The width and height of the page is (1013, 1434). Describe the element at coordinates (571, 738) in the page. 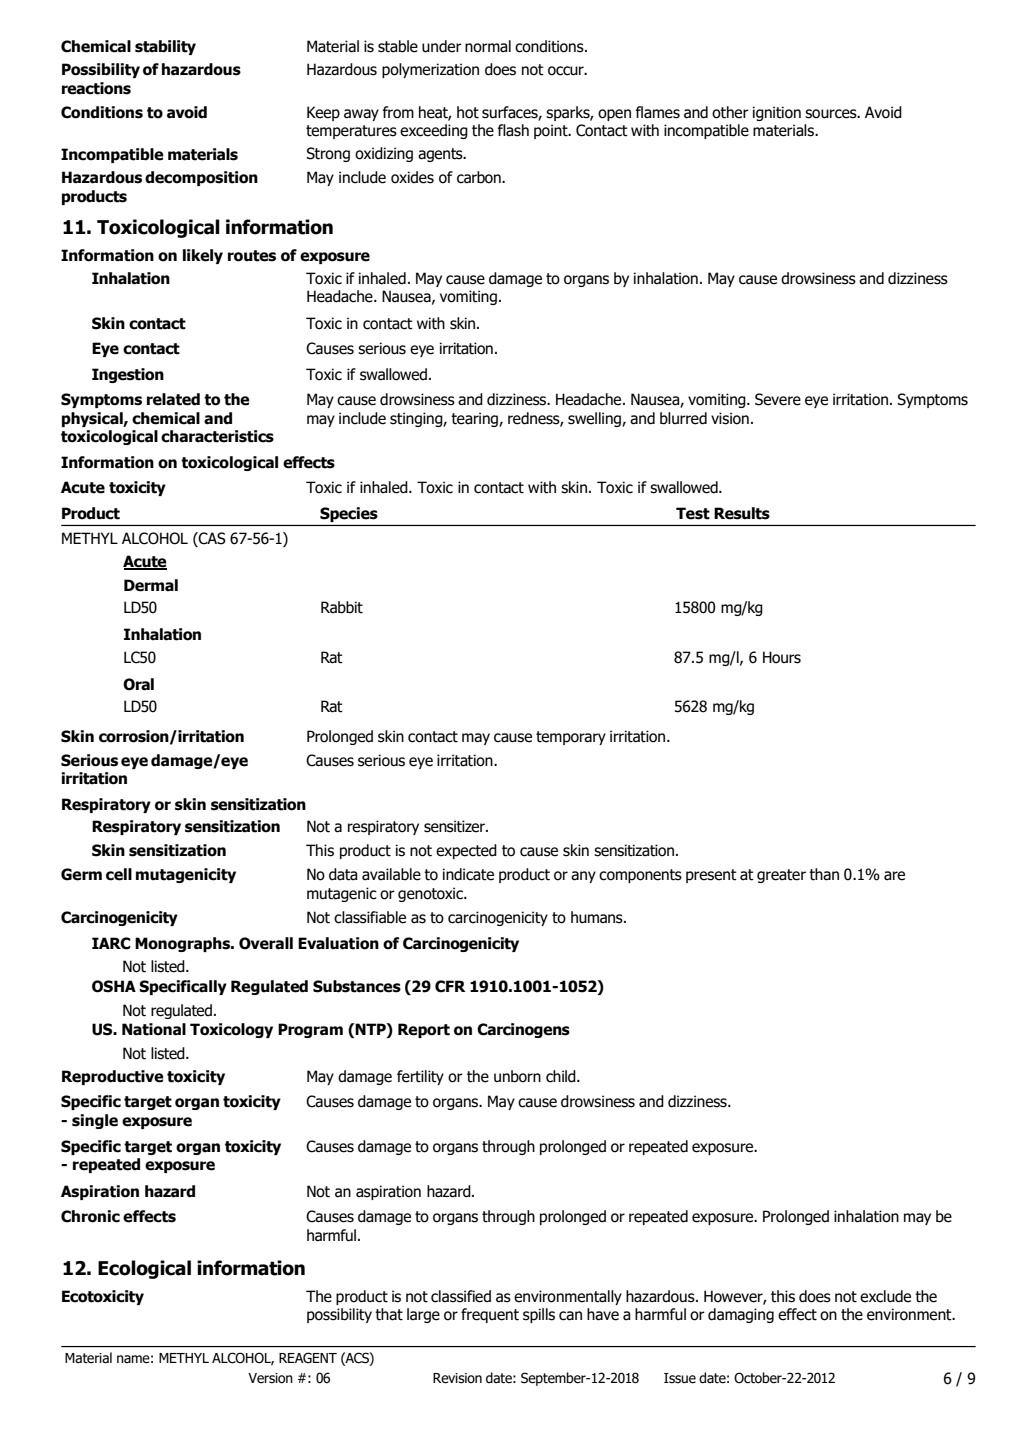

I see `temporary` at that location.
